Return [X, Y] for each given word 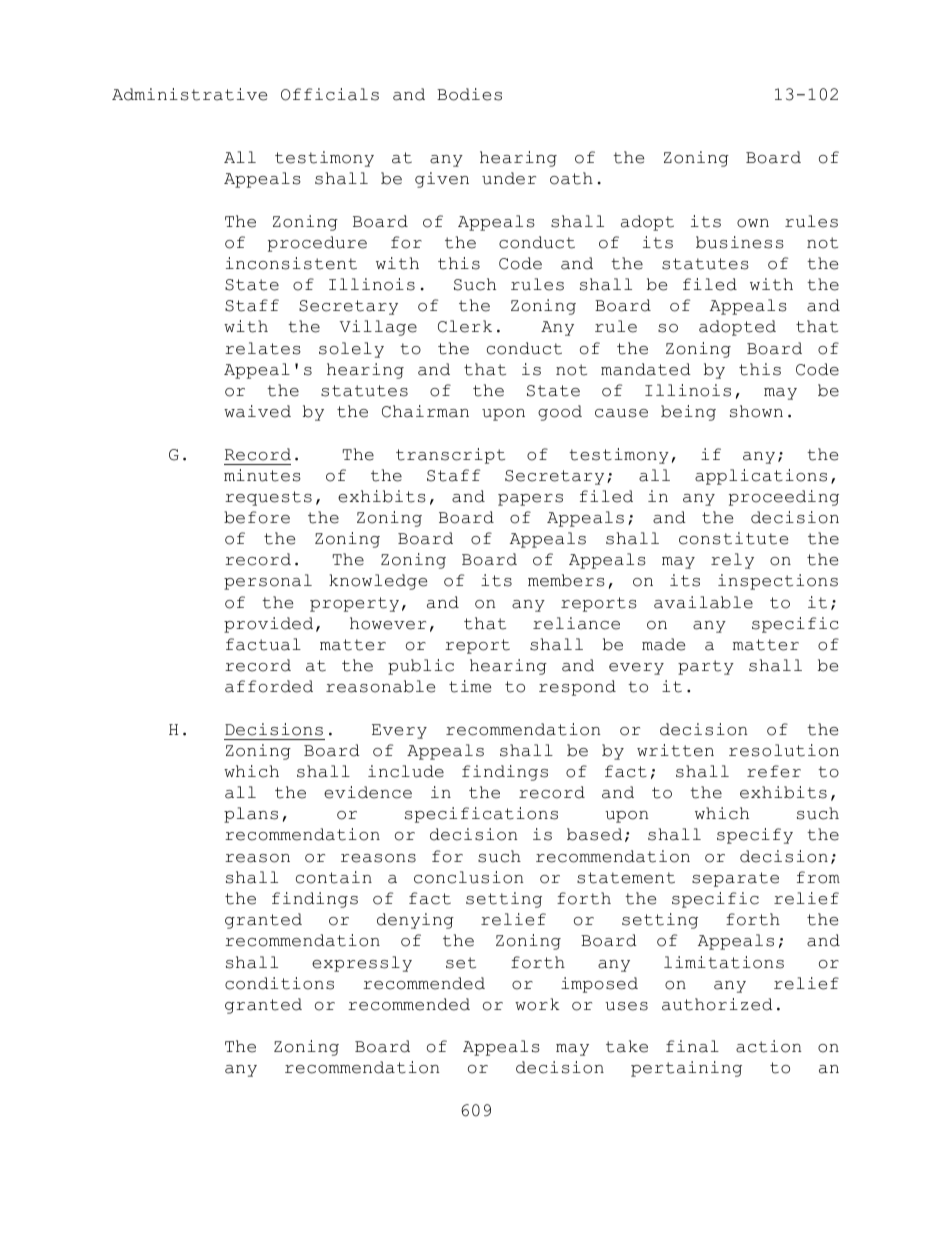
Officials [330, 94]
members [566, 580]
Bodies [469, 94]
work [537, 1004]
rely [732, 561]
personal [268, 582]
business [740, 242]
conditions [279, 983]
